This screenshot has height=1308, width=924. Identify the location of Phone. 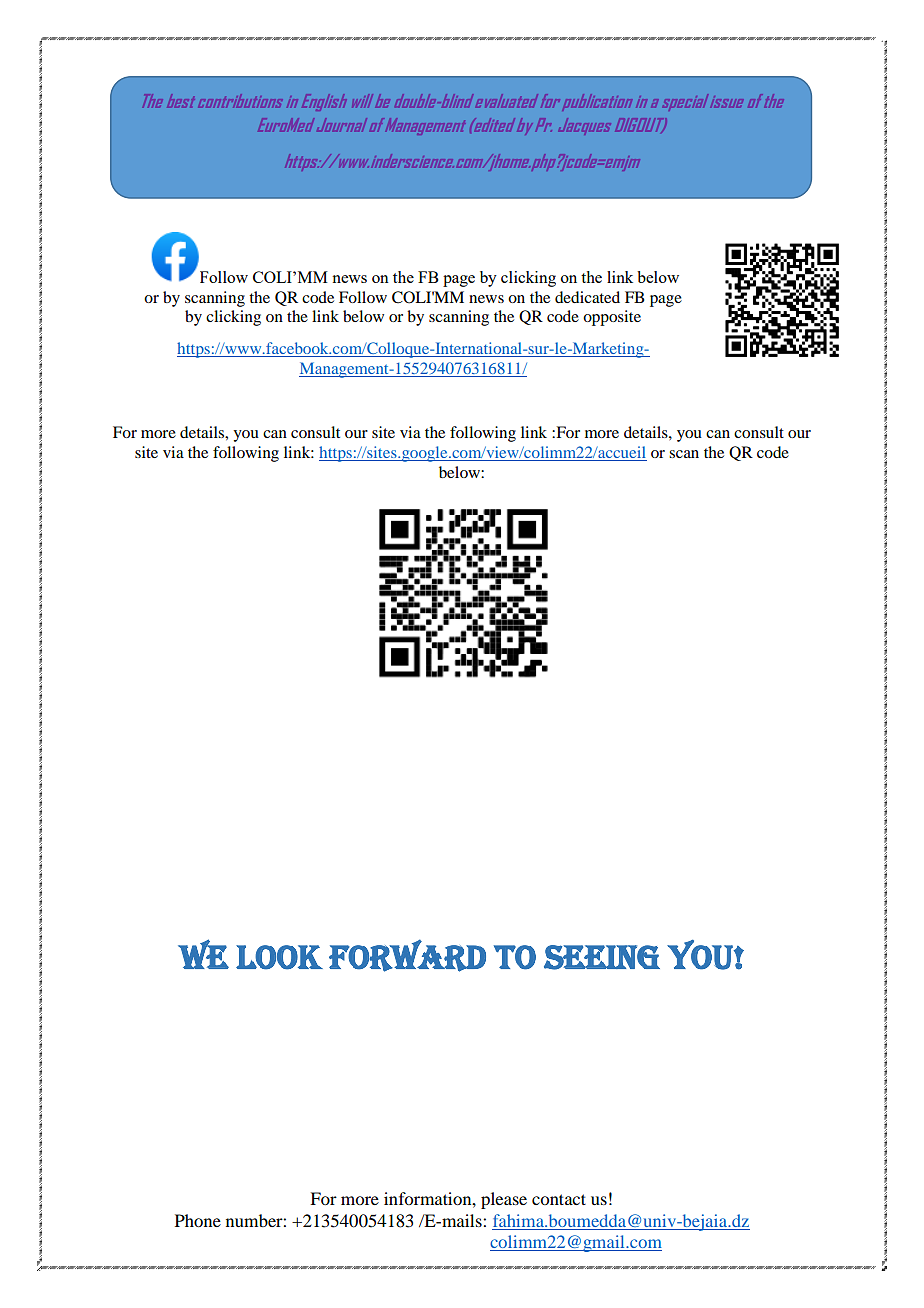
(198, 1220).
